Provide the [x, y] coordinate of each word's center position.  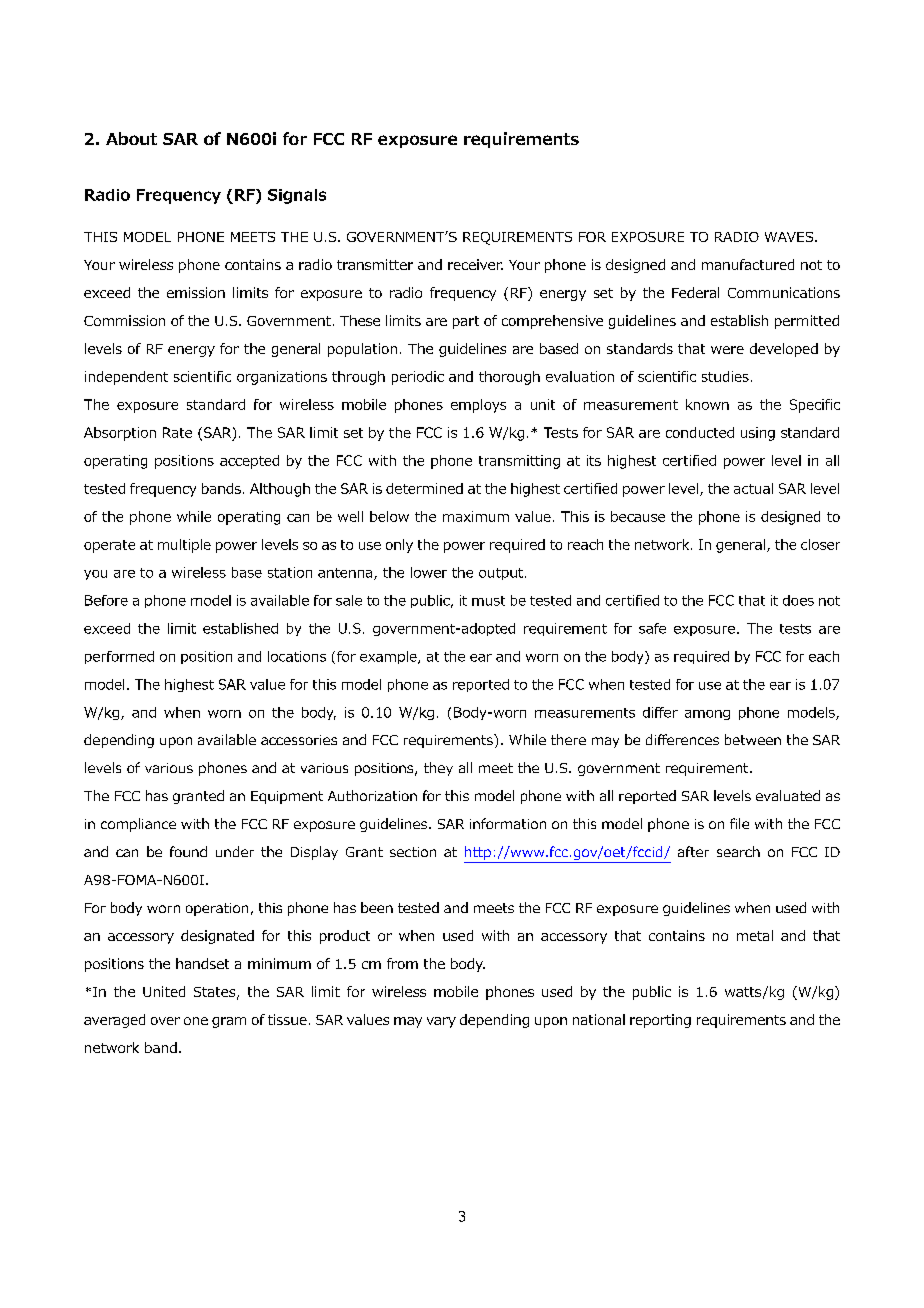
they [438, 769]
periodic [418, 378]
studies [725, 376]
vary [441, 1022]
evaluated [788, 795]
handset [202, 963]
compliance [138, 825]
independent [126, 378]
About [131, 138]
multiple [184, 546]
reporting [660, 1021]
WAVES [790, 237]
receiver [475, 264]
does [798, 600]
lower [429, 572]
